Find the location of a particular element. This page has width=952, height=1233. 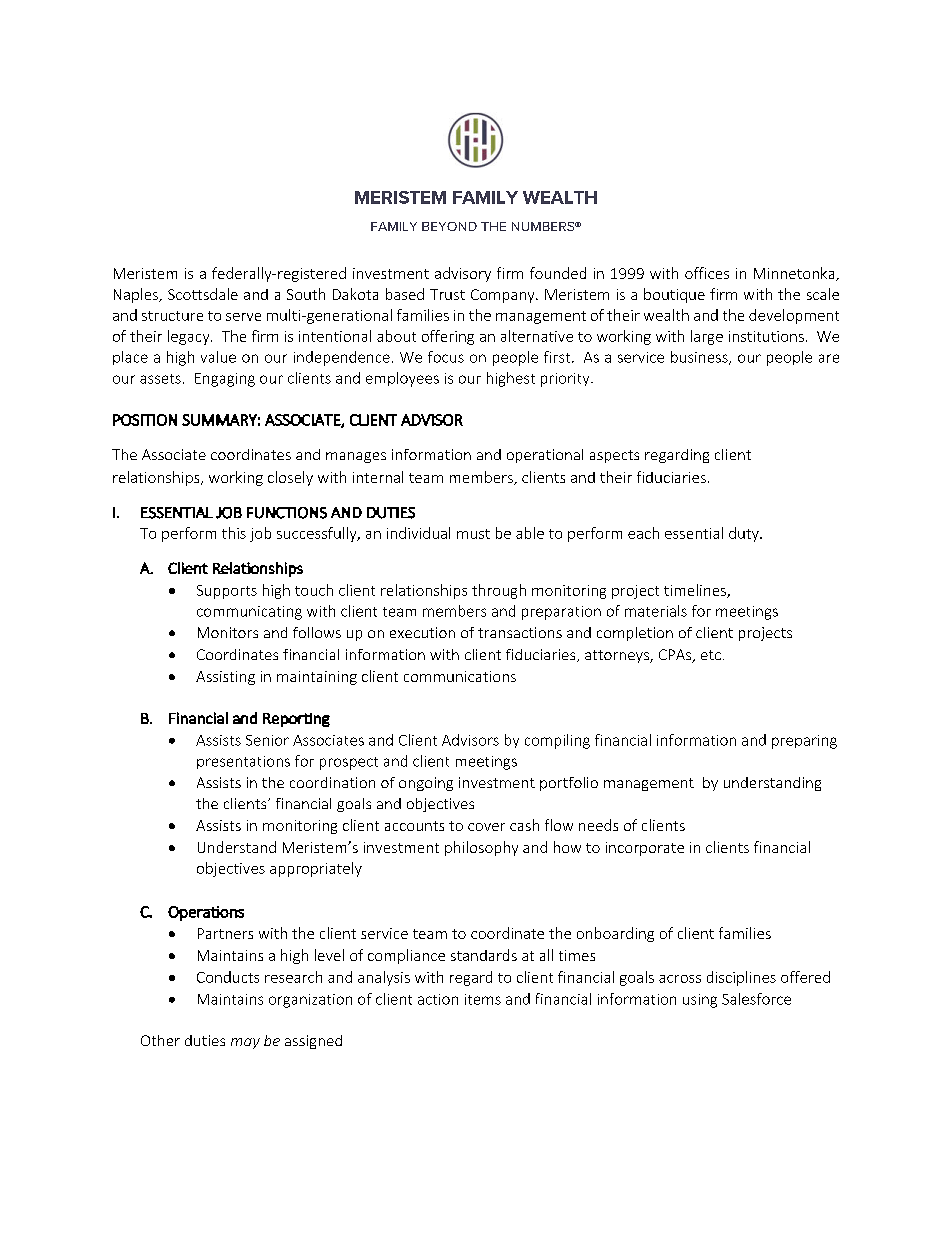

cover is located at coordinates (486, 827).
